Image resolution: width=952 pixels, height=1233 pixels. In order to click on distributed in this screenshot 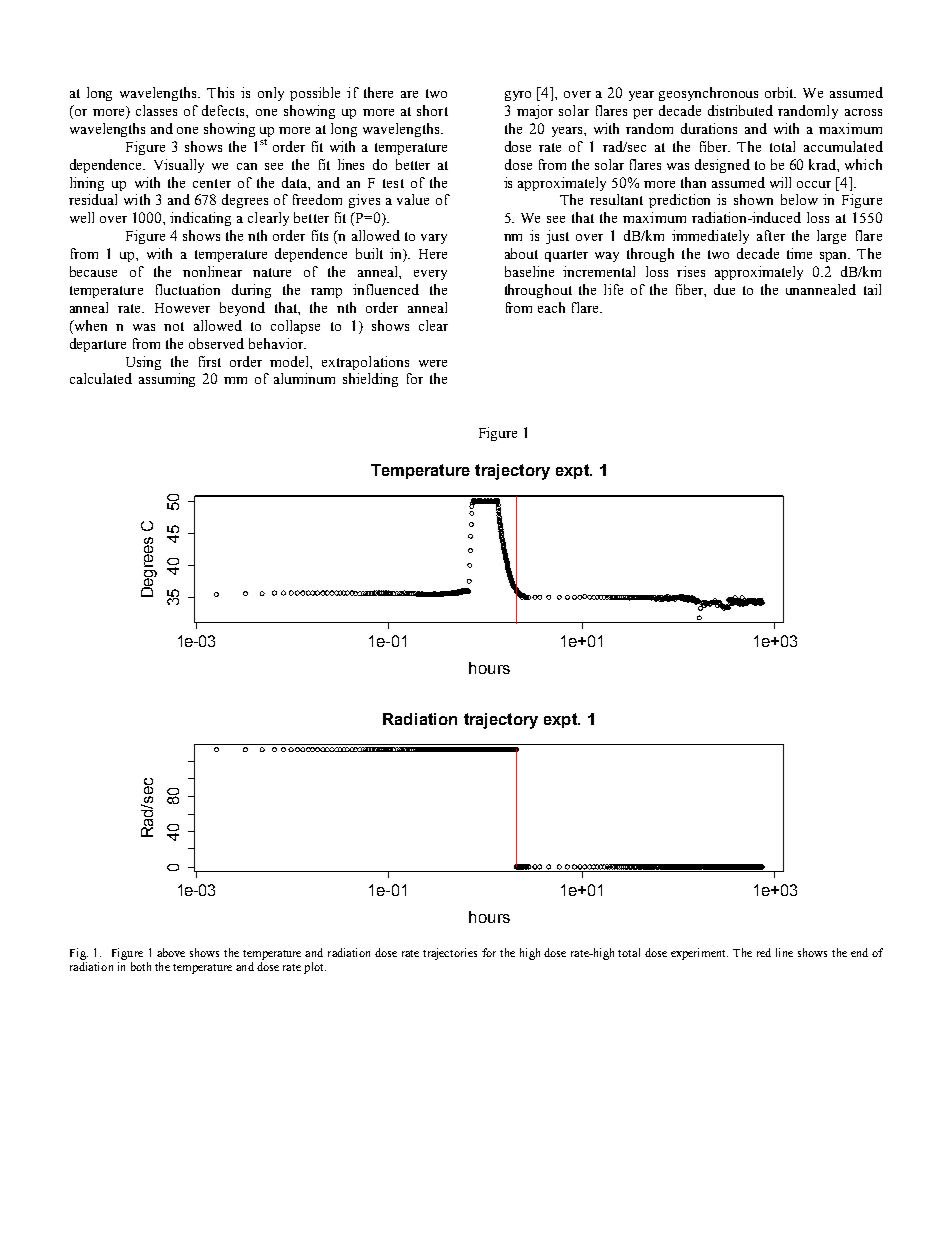, I will do `click(740, 110)`.
